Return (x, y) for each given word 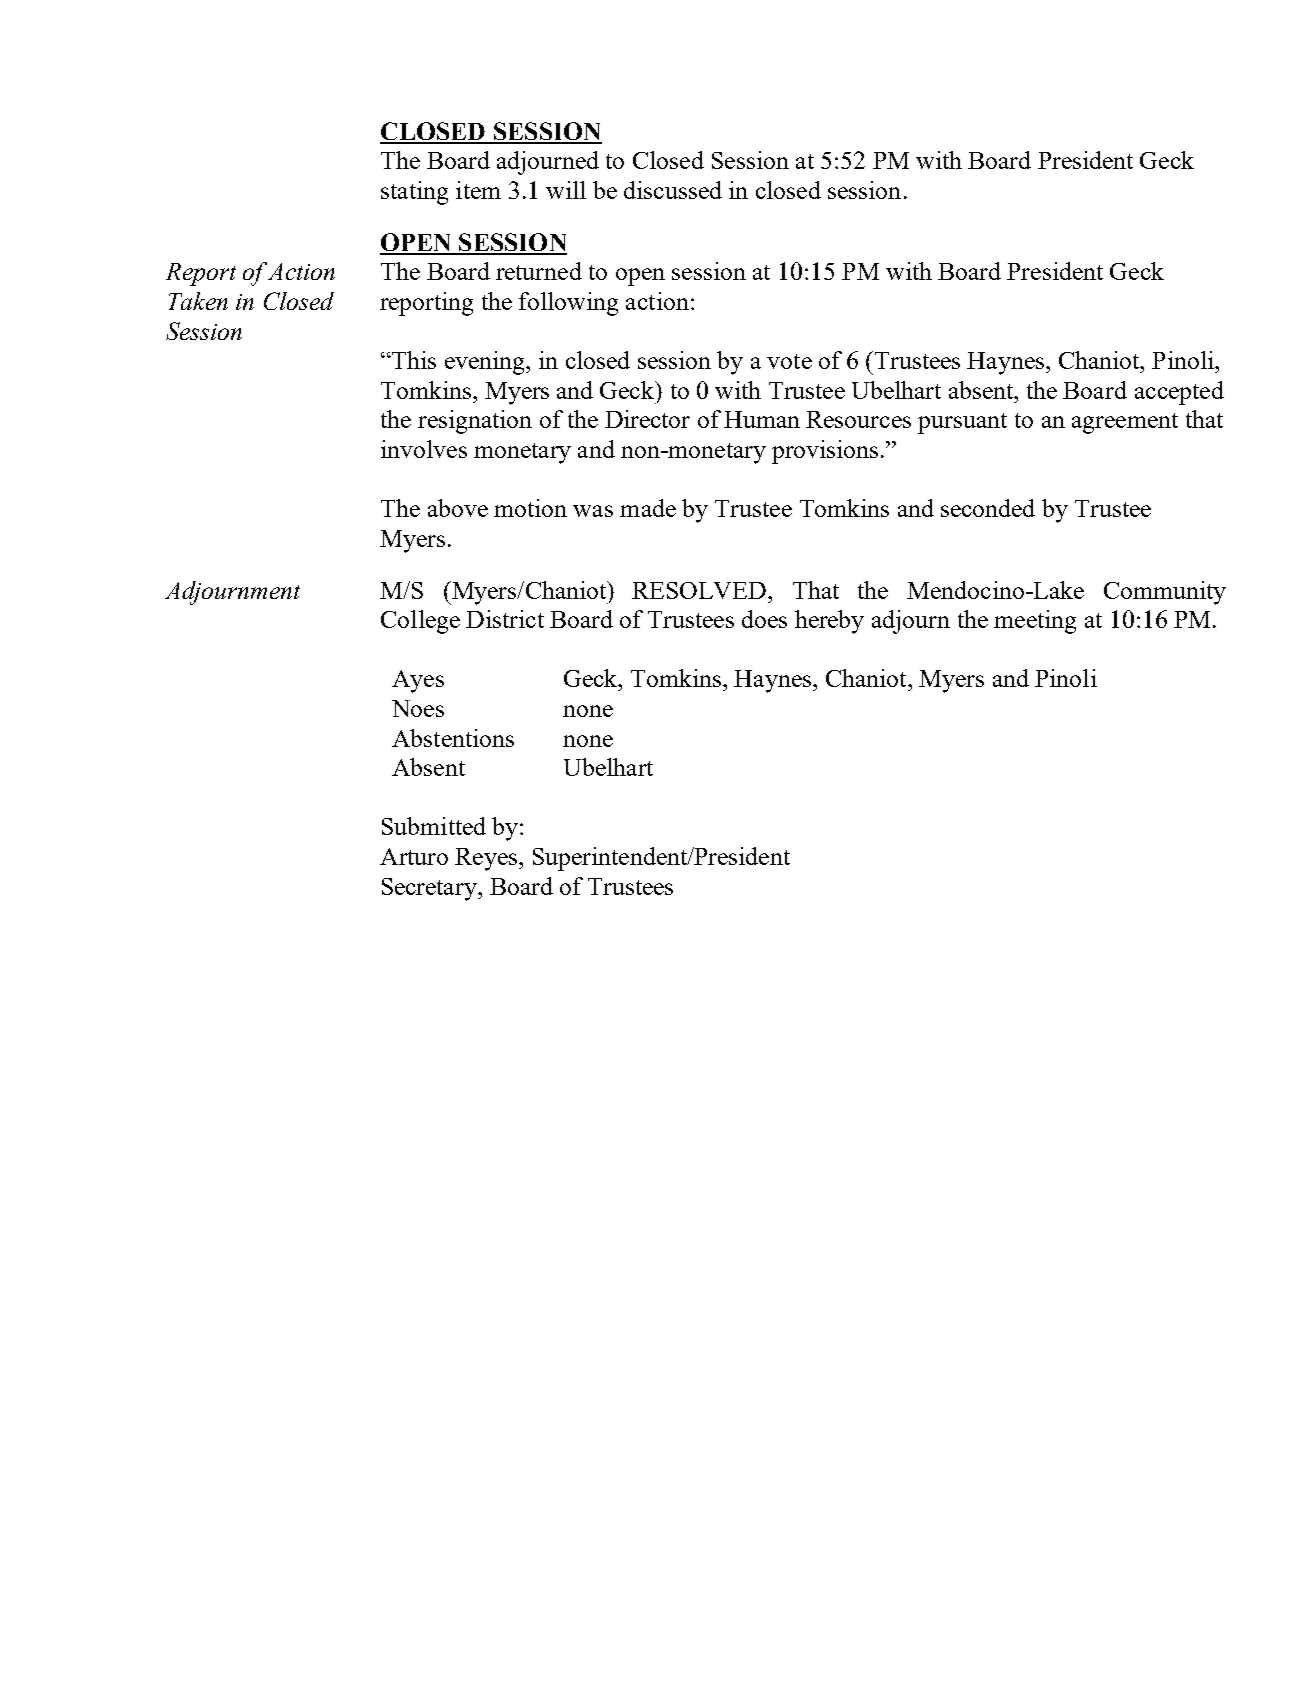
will (566, 190)
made (648, 508)
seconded (988, 508)
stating (414, 193)
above (458, 508)
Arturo (414, 856)
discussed (673, 190)
